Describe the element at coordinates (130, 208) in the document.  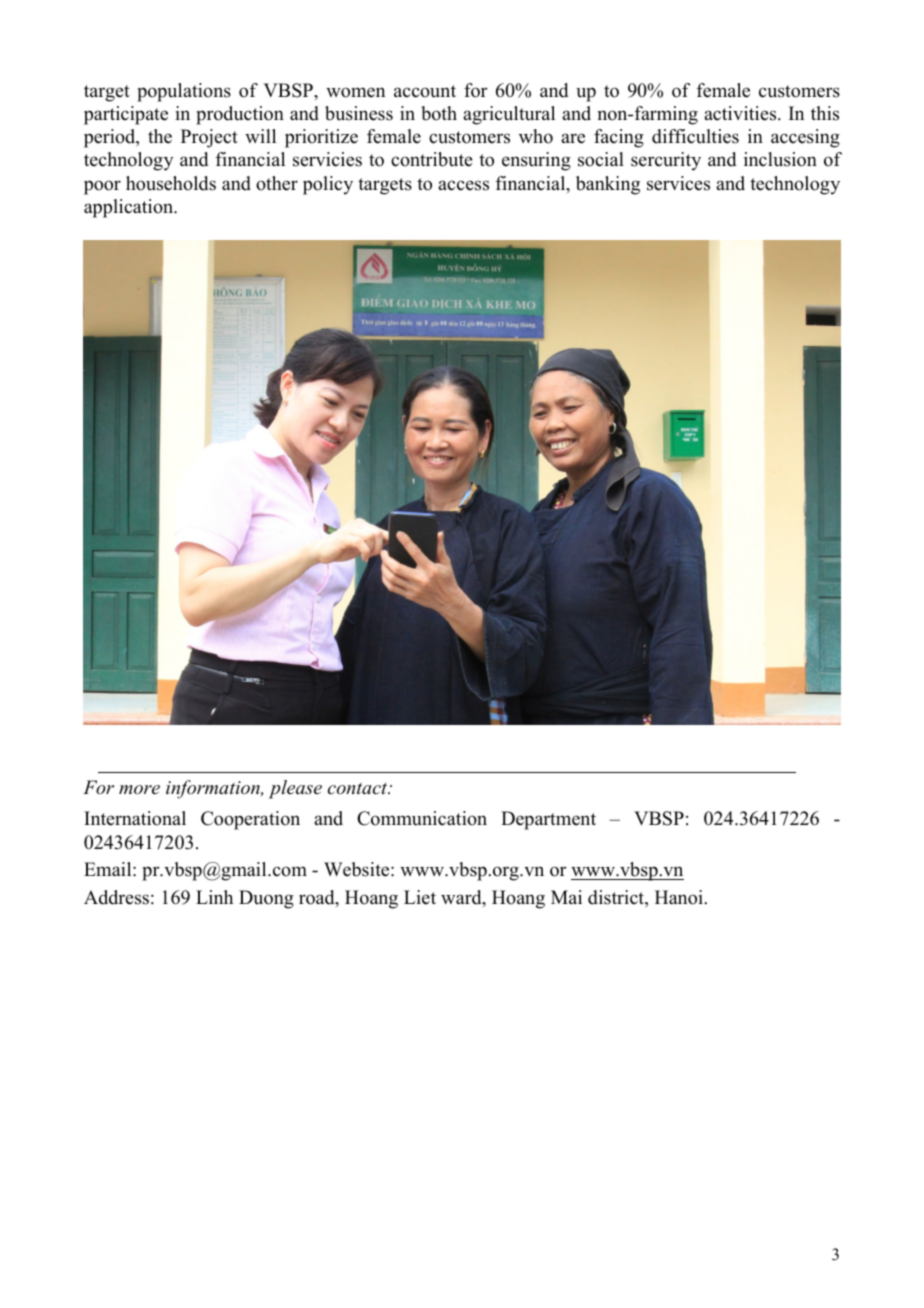
I see `application` at that location.
